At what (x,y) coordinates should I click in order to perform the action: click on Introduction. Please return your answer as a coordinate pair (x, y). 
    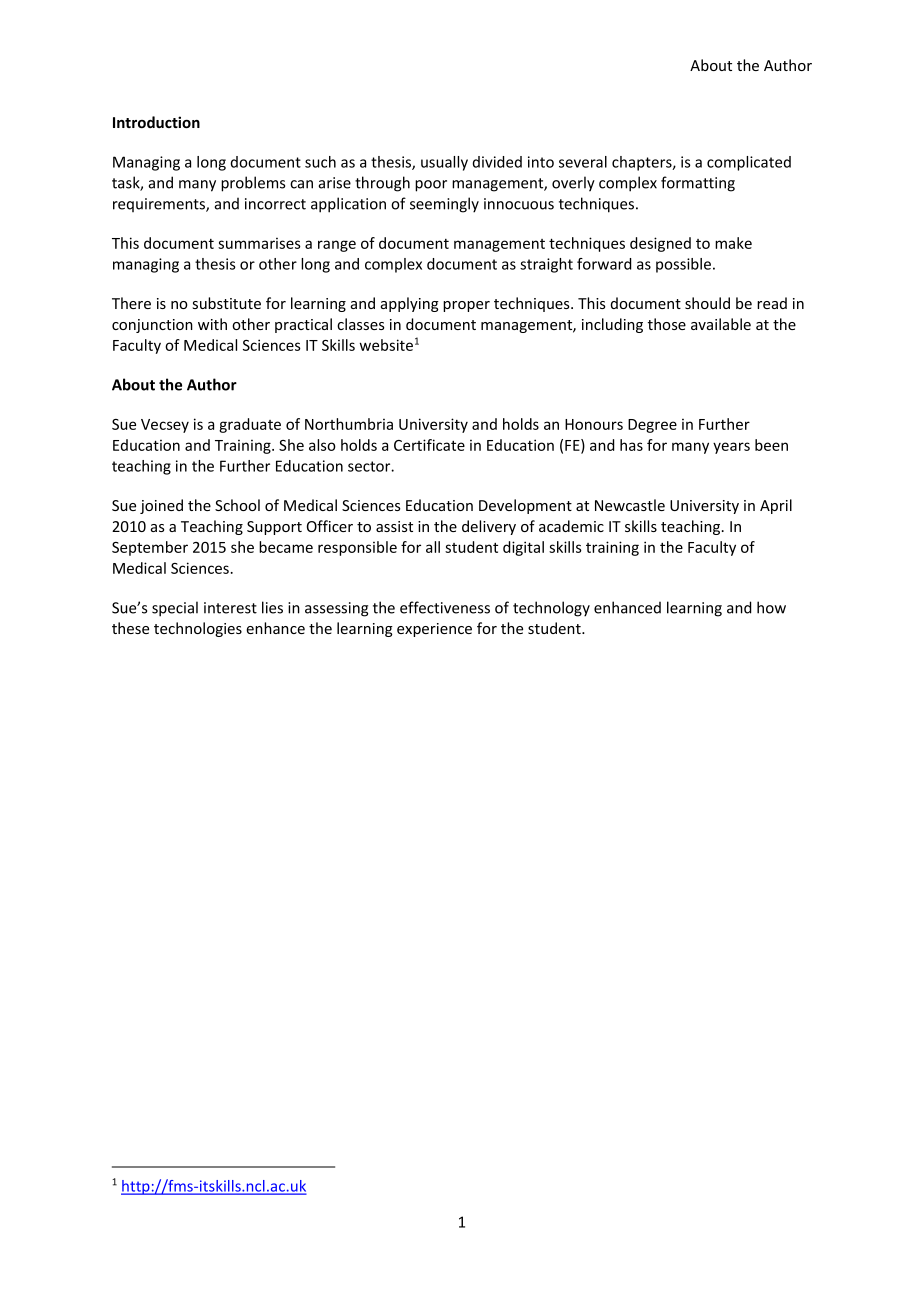
    Looking at the image, I should click on (156, 122).
